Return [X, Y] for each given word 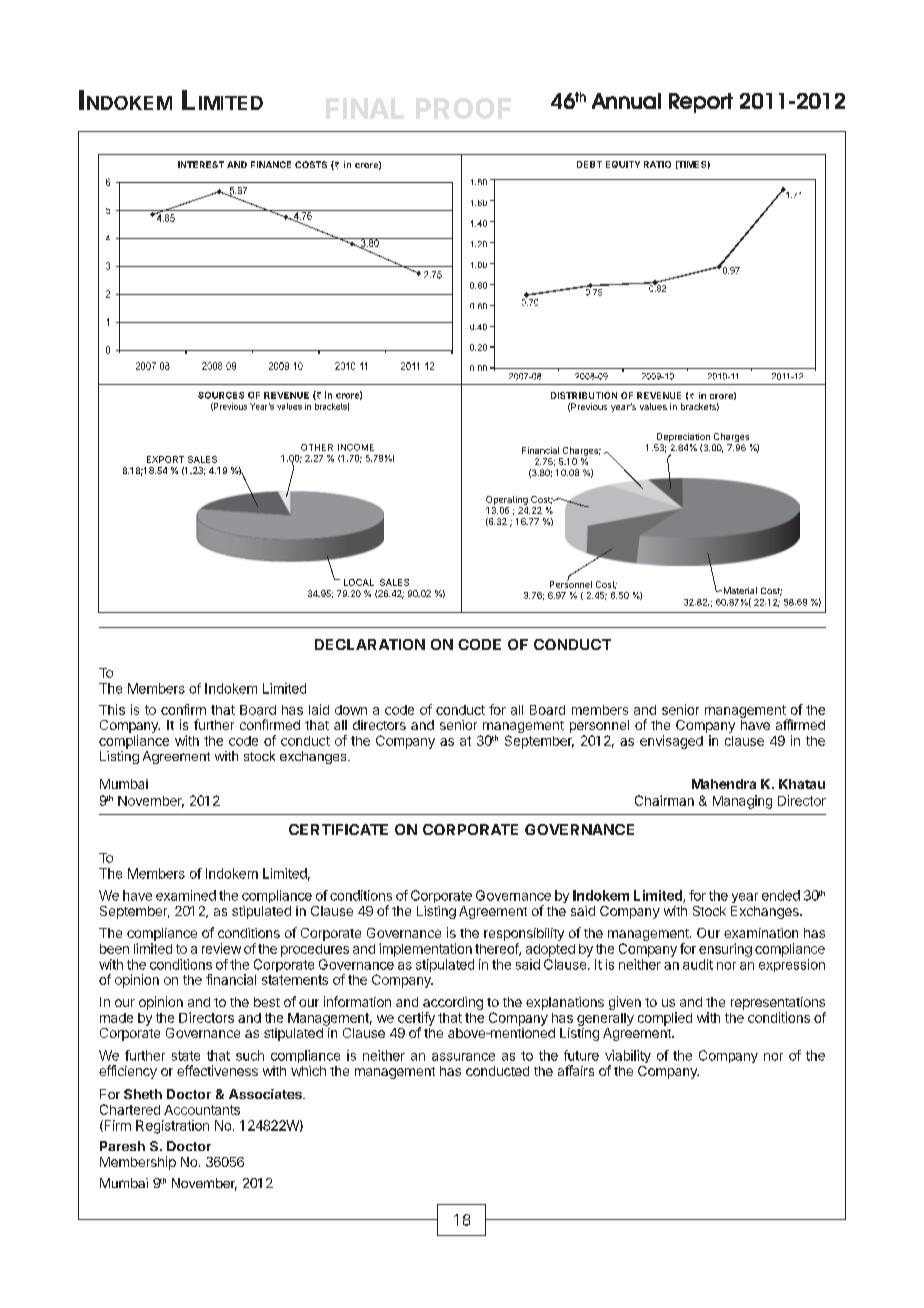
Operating [507, 500]
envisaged [671, 742]
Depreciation [683, 437]
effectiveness [217, 1070]
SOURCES [221, 395]
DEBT [589, 164]
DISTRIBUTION [584, 395]
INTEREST [201, 164]
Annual [626, 101]
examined [186, 895]
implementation [425, 950]
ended [781, 895]
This [112, 709]
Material [739, 590]
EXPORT [165, 459]
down [351, 710]
